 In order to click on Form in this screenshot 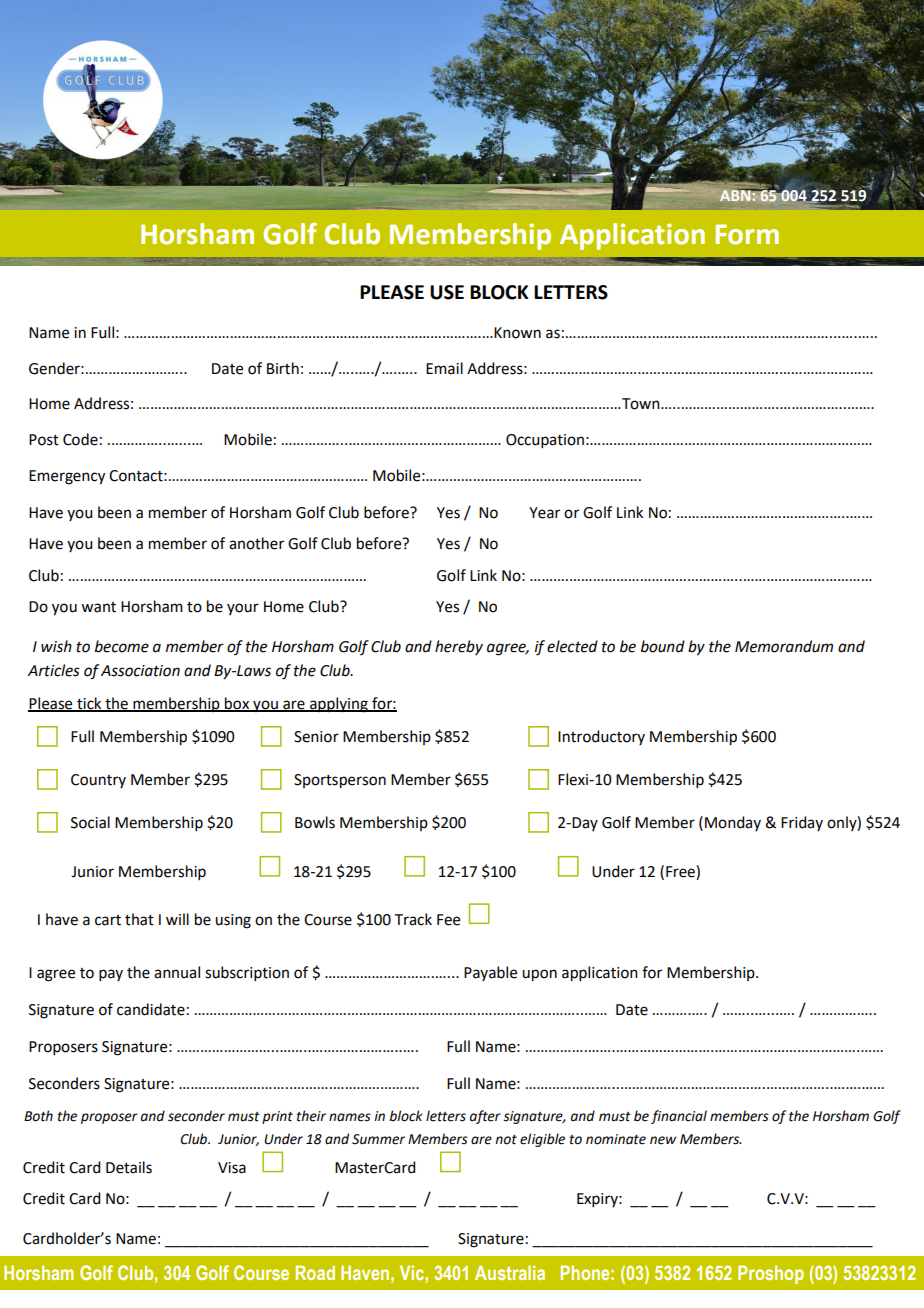, I will do `click(747, 234)`.
